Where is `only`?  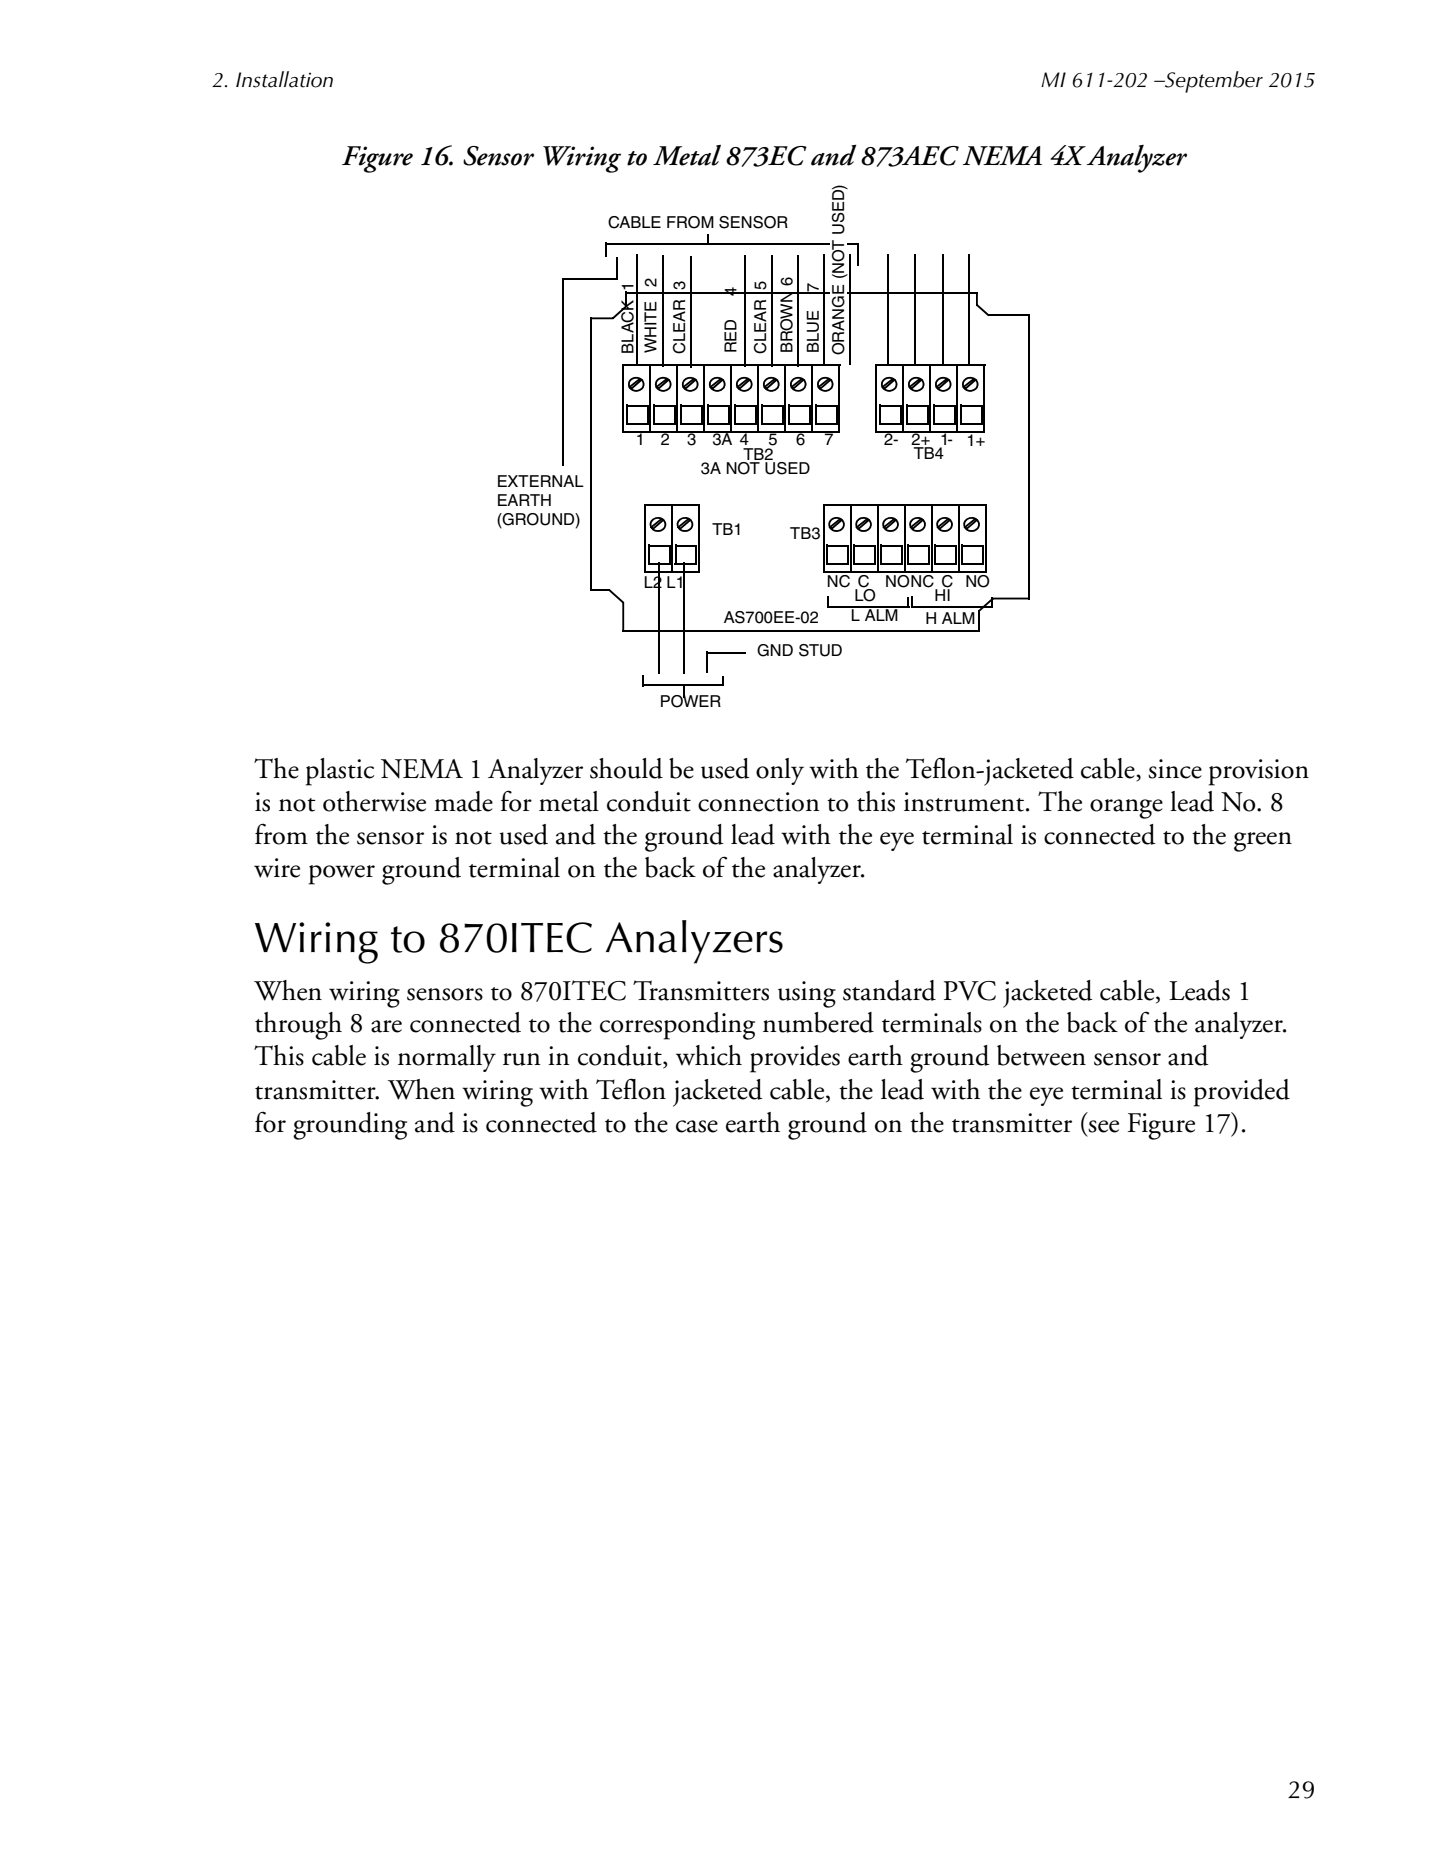
only is located at coordinates (780, 771).
